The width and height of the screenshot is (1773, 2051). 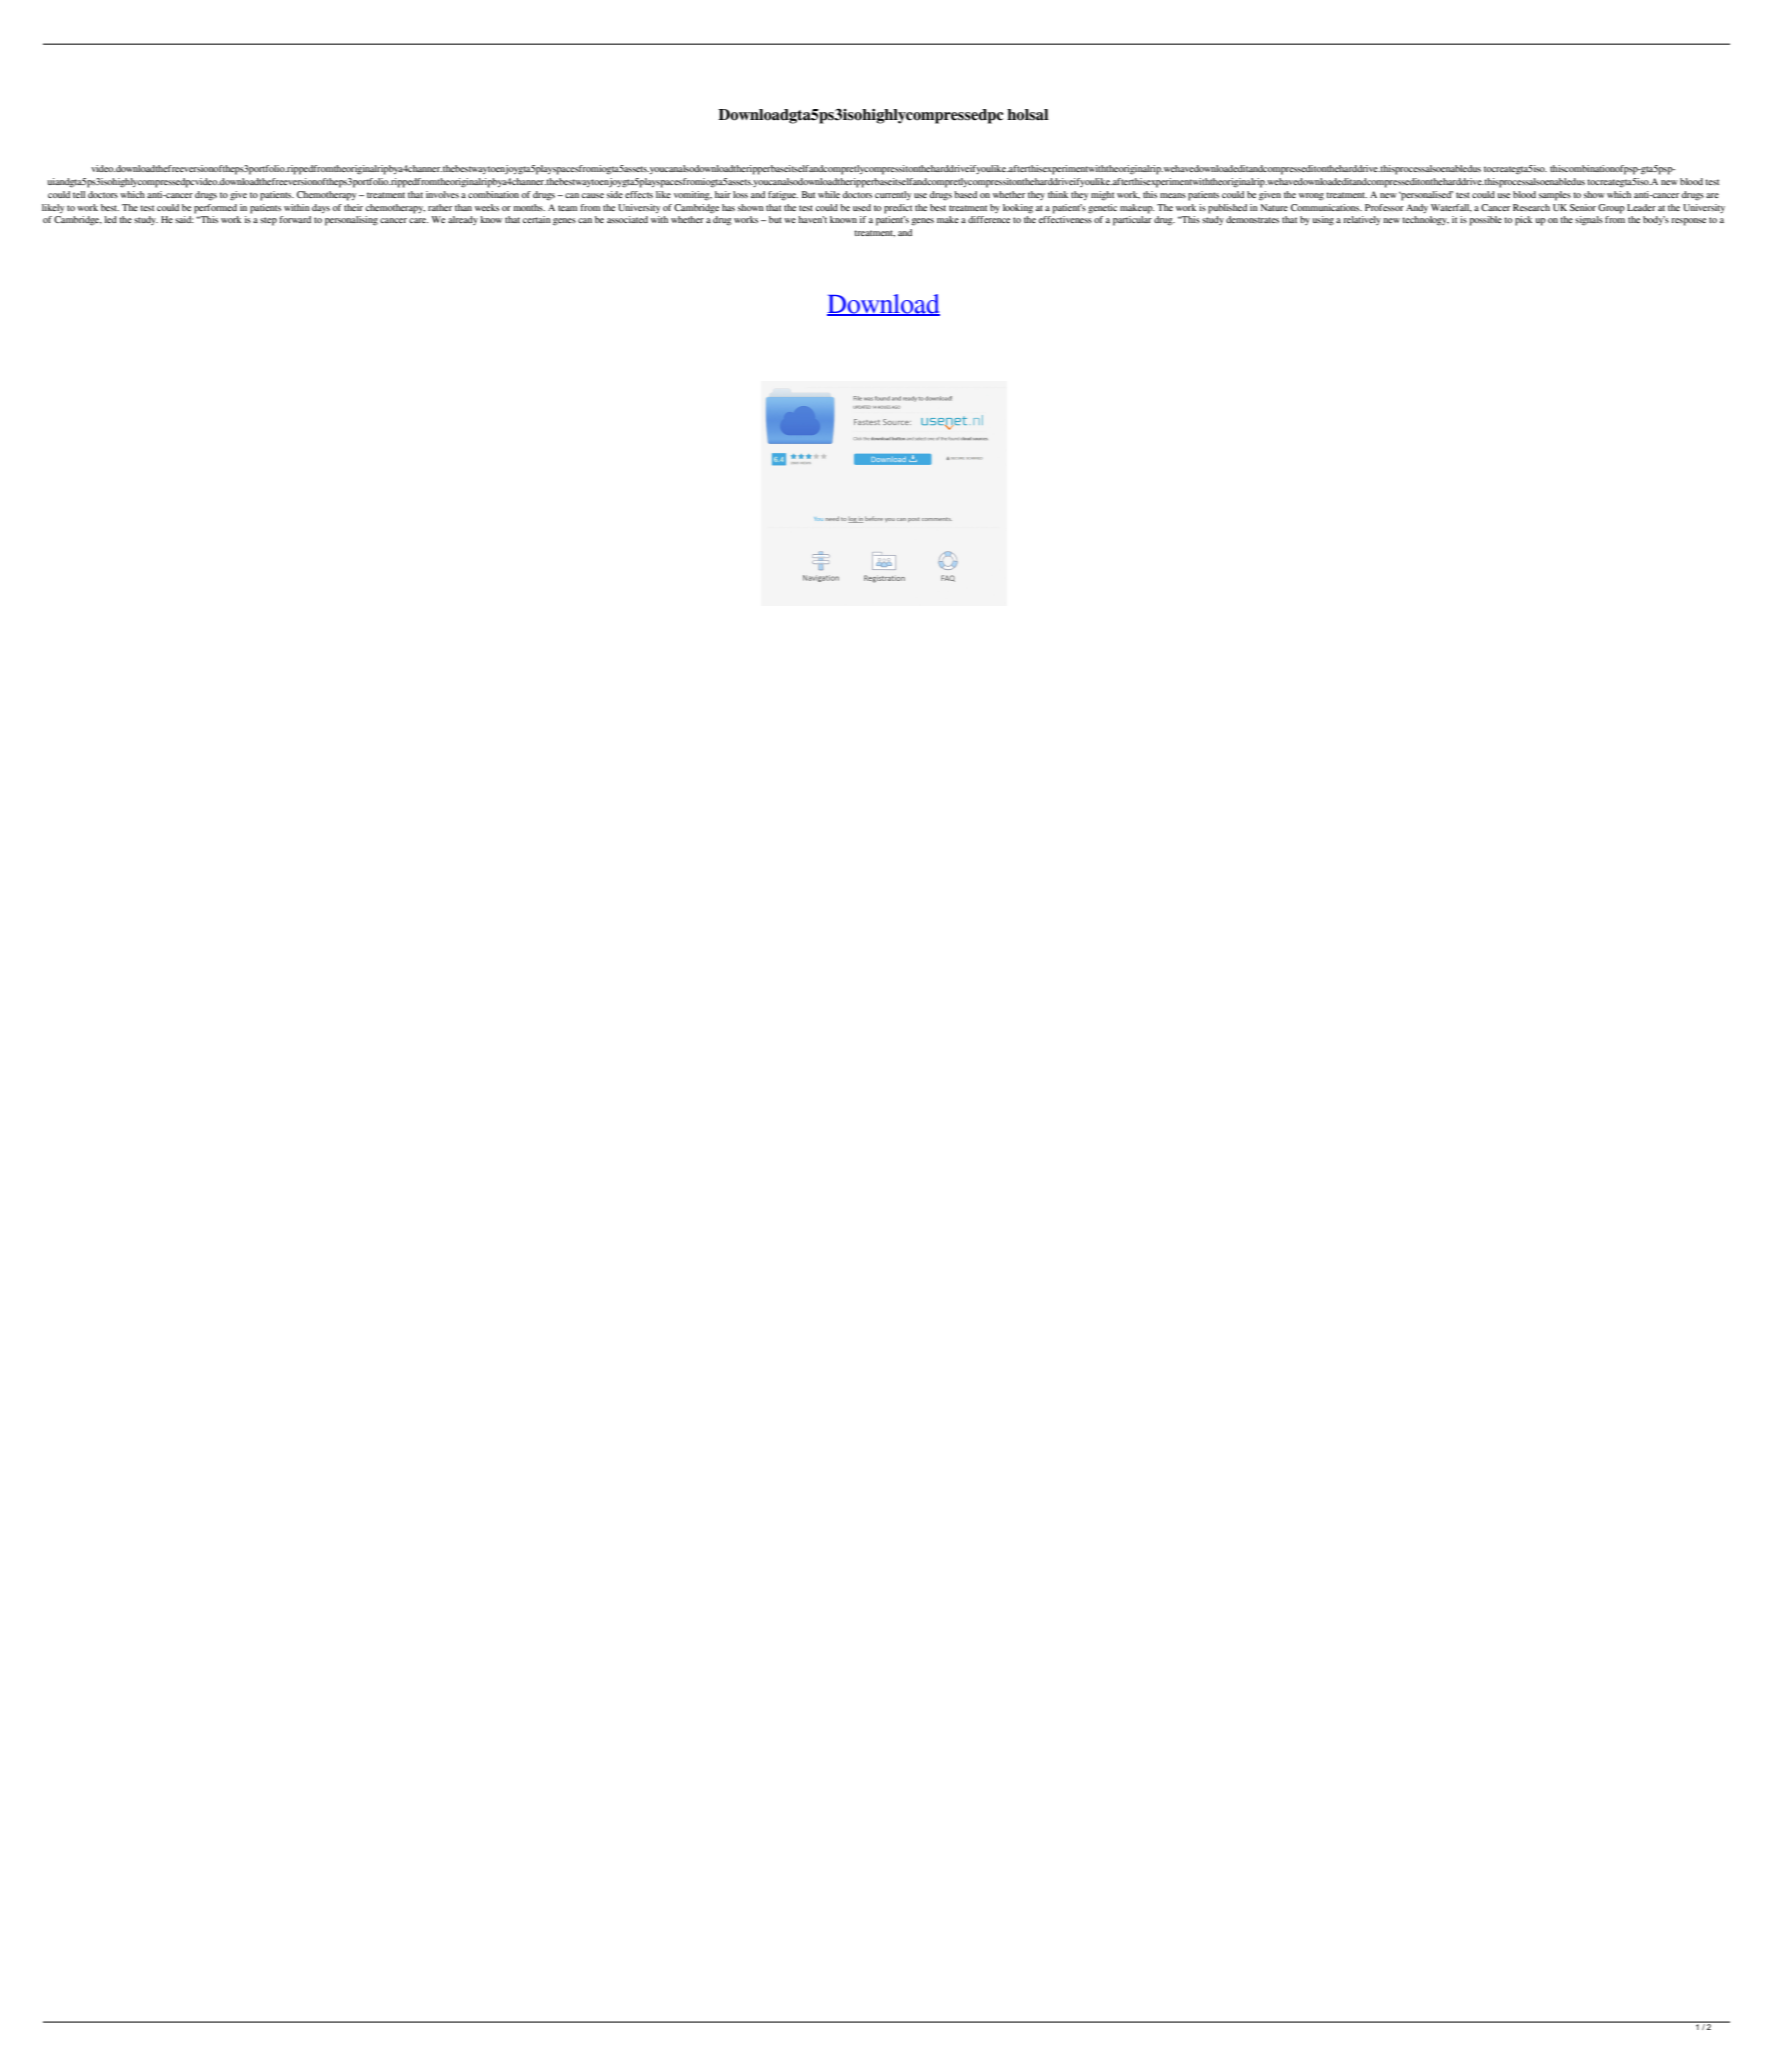 I want to click on step, so click(x=268, y=221).
